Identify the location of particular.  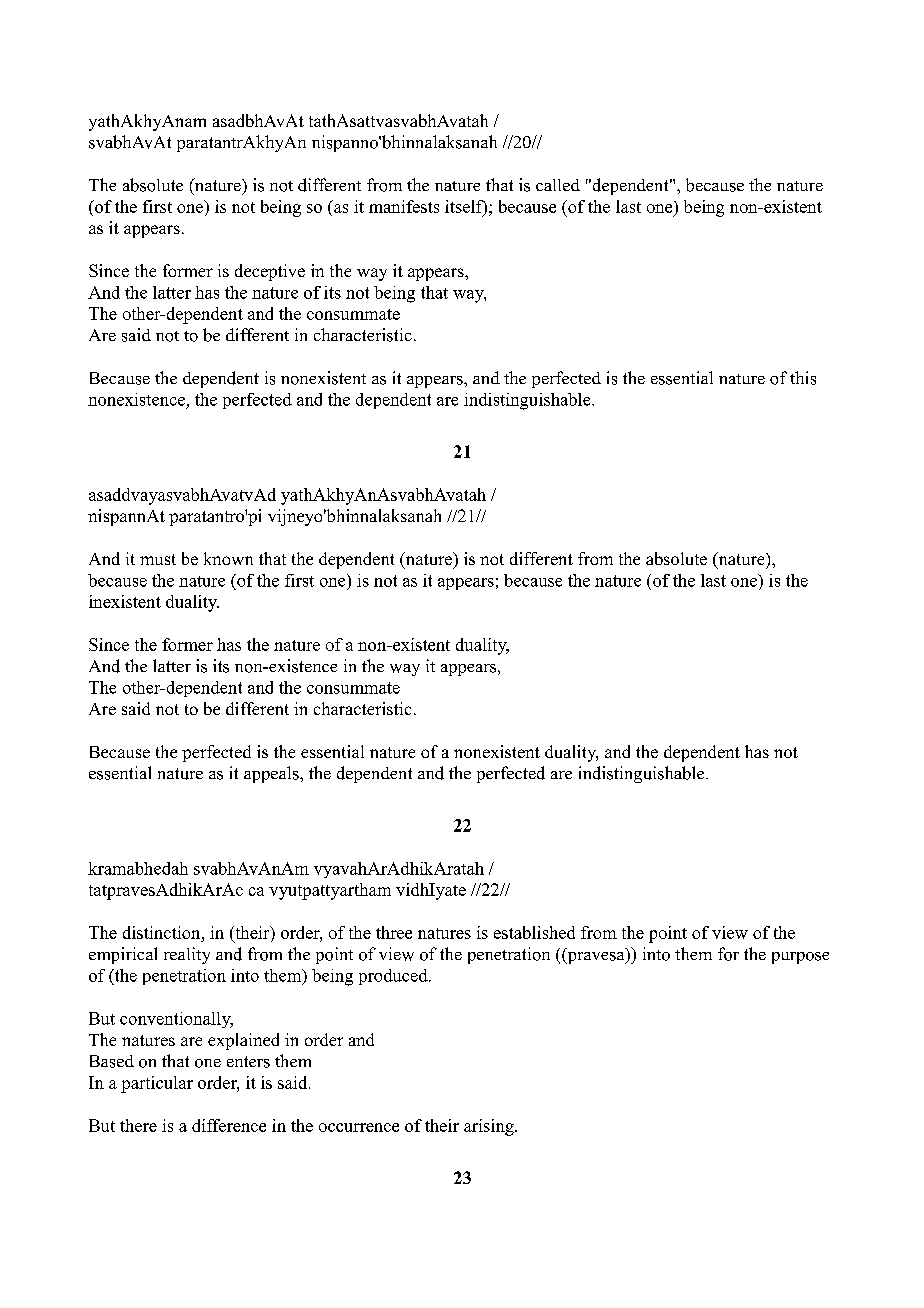
(157, 1084).
